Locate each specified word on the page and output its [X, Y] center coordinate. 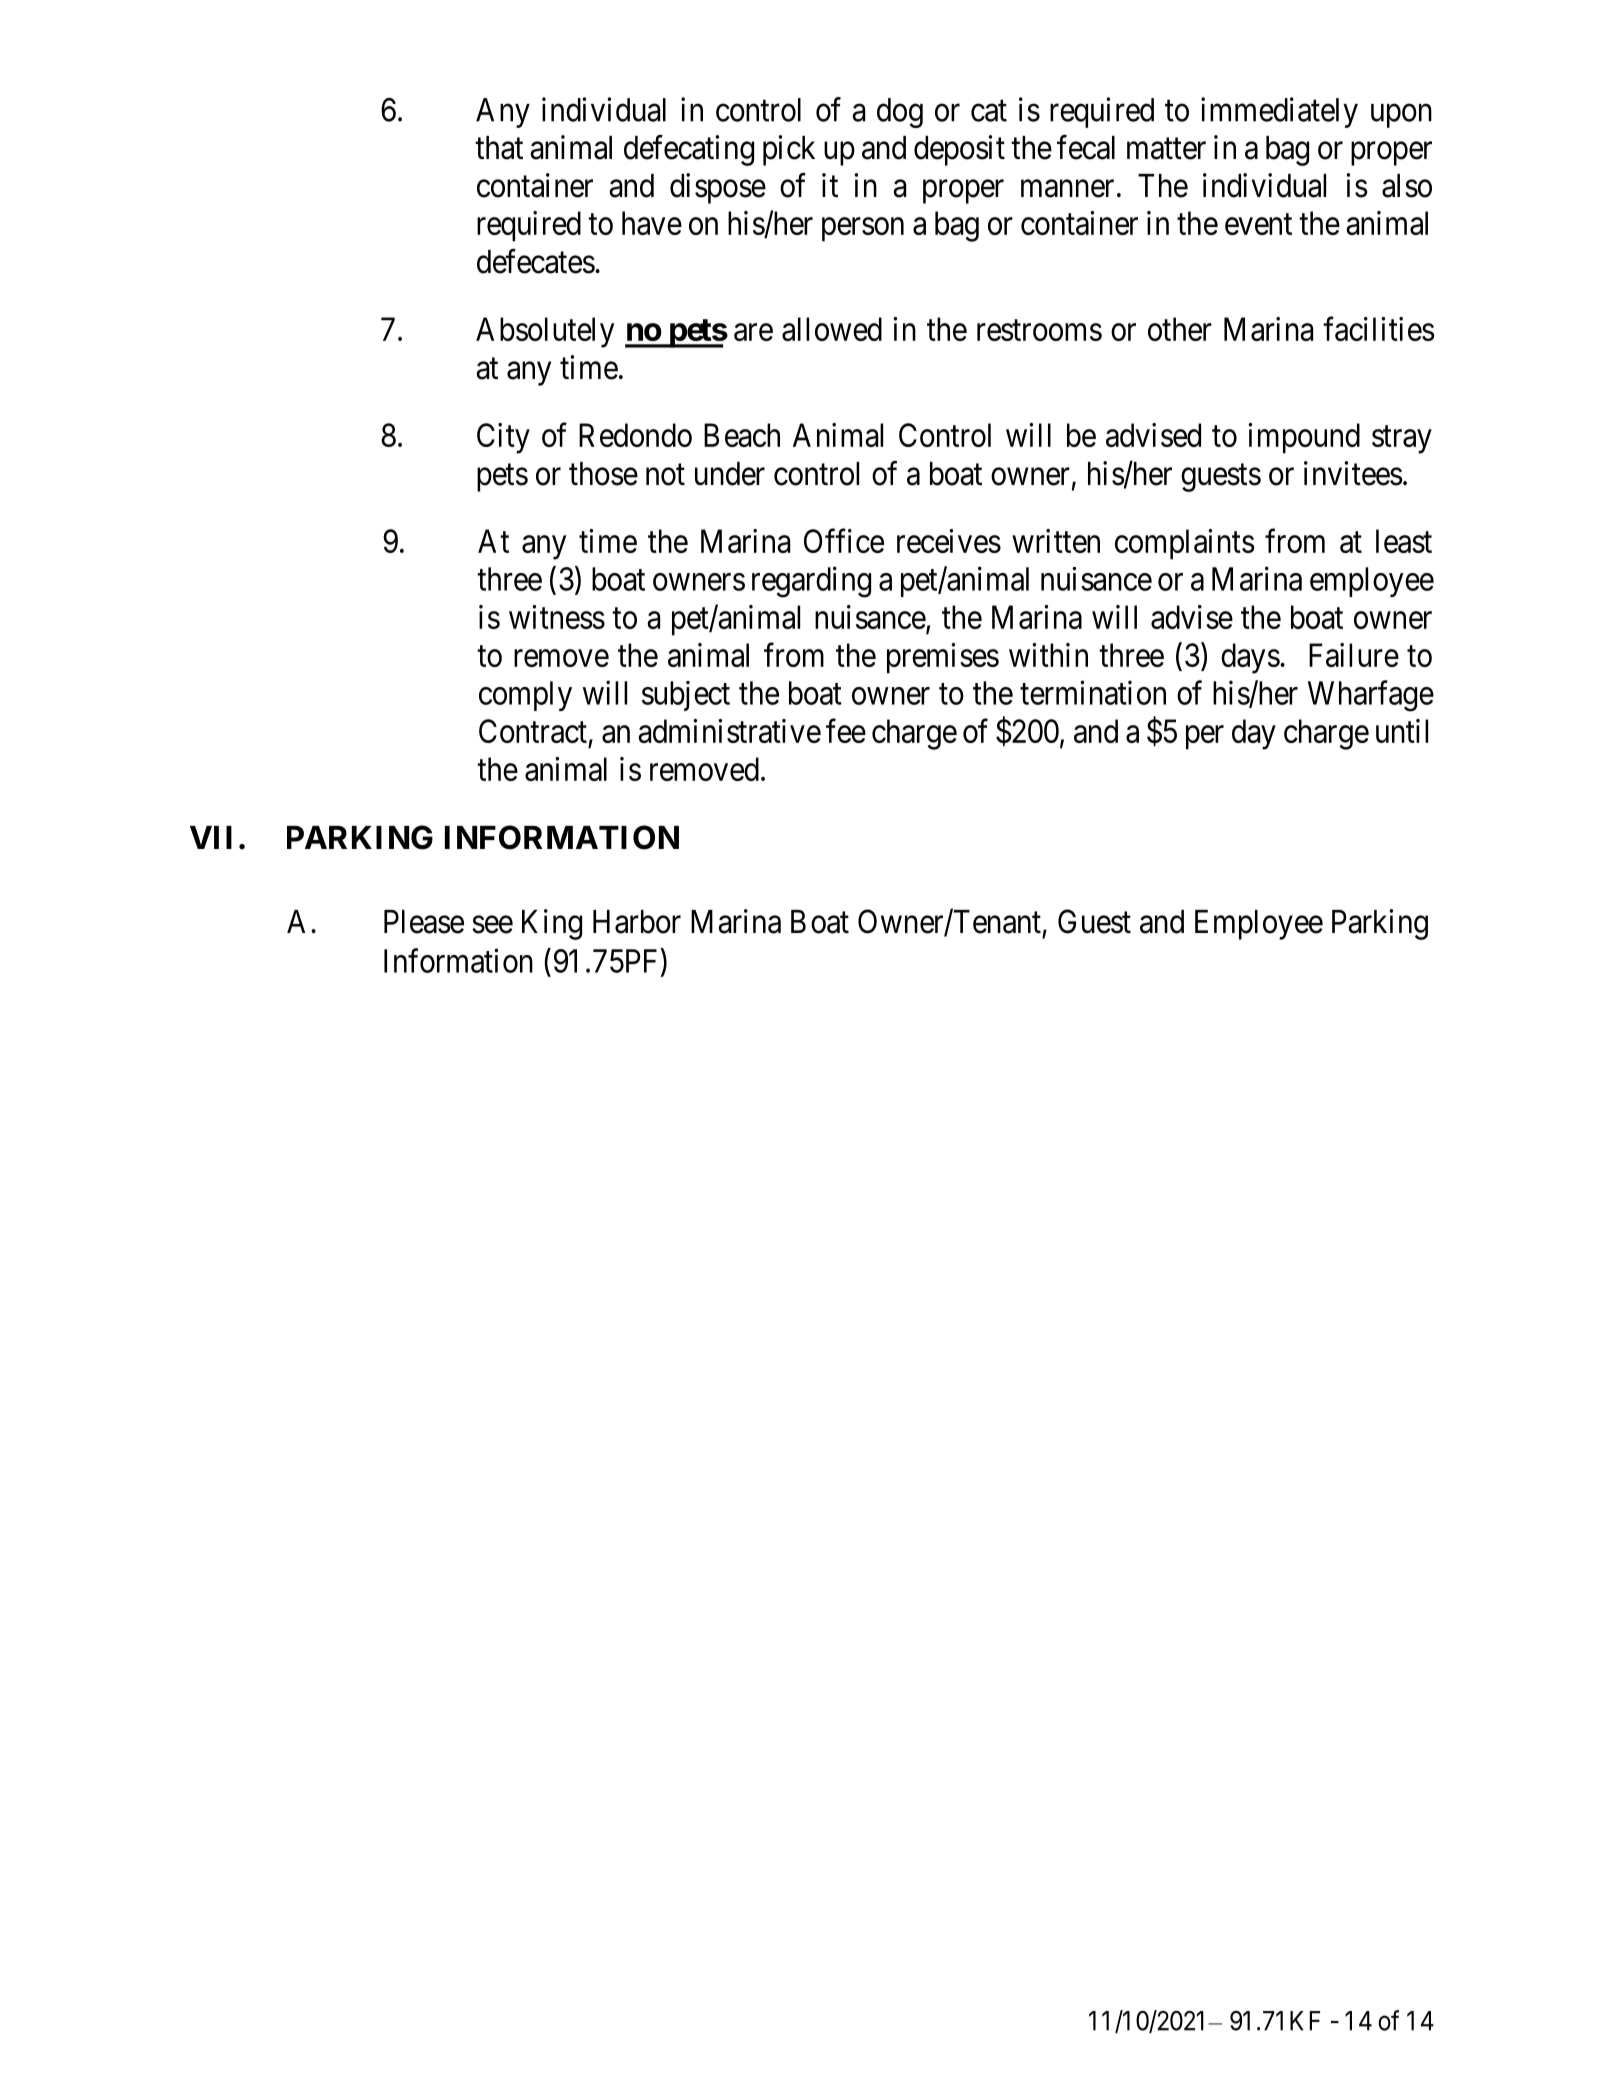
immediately [1279, 112]
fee [846, 731]
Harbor [637, 922]
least [1404, 541]
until [1402, 731]
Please [424, 922]
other [1180, 329]
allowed [832, 329]
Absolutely [545, 332]
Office [844, 541]
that [499, 148]
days [1250, 658]
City [503, 438]
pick [789, 150]
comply [525, 696]
